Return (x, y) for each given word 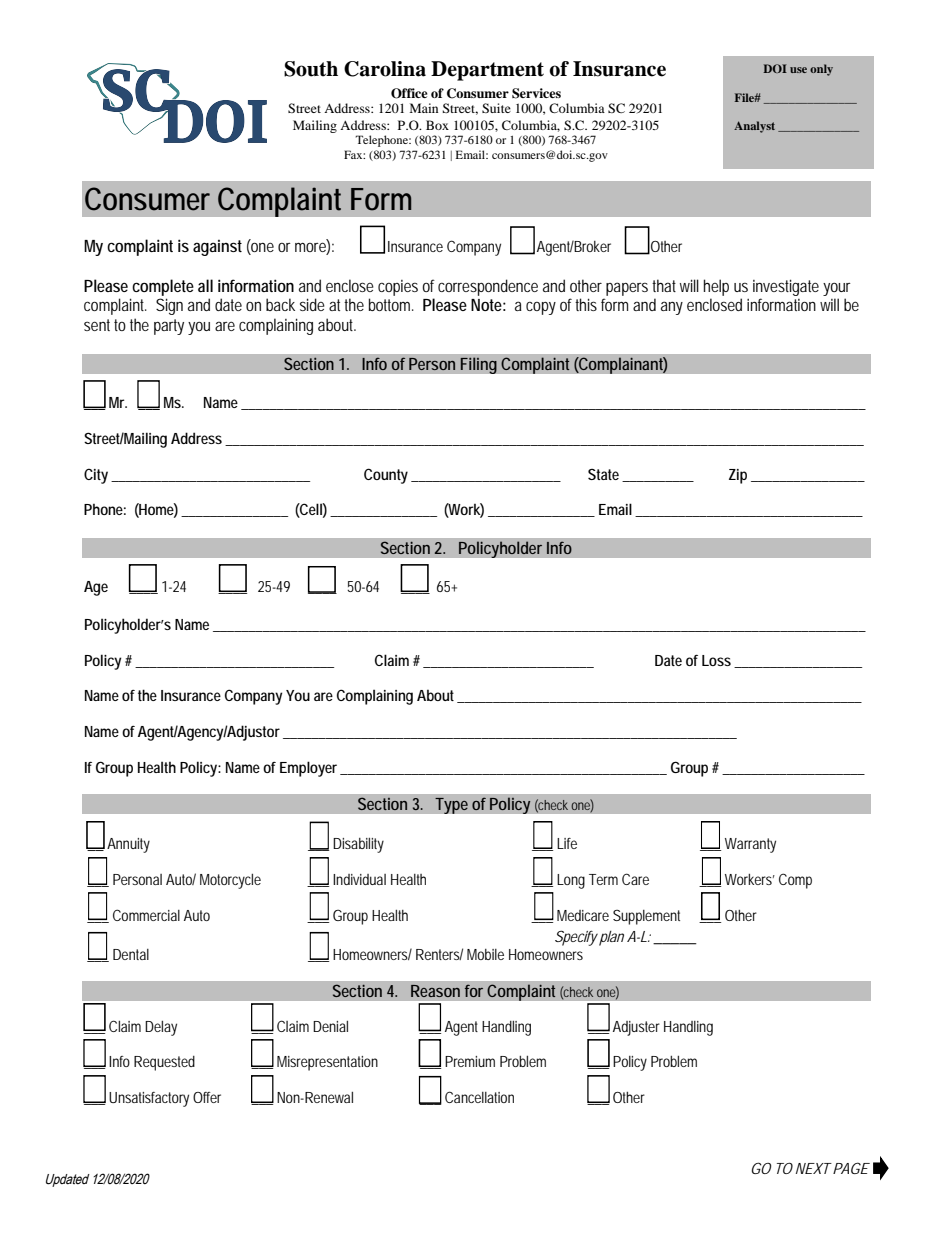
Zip (738, 476)
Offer (207, 1097)
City (96, 476)
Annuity (128, 845)
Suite (496, 108)
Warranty (750, 845)
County (386, 476)
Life (567, 843)
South (311, 69)
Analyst (754, 127)
